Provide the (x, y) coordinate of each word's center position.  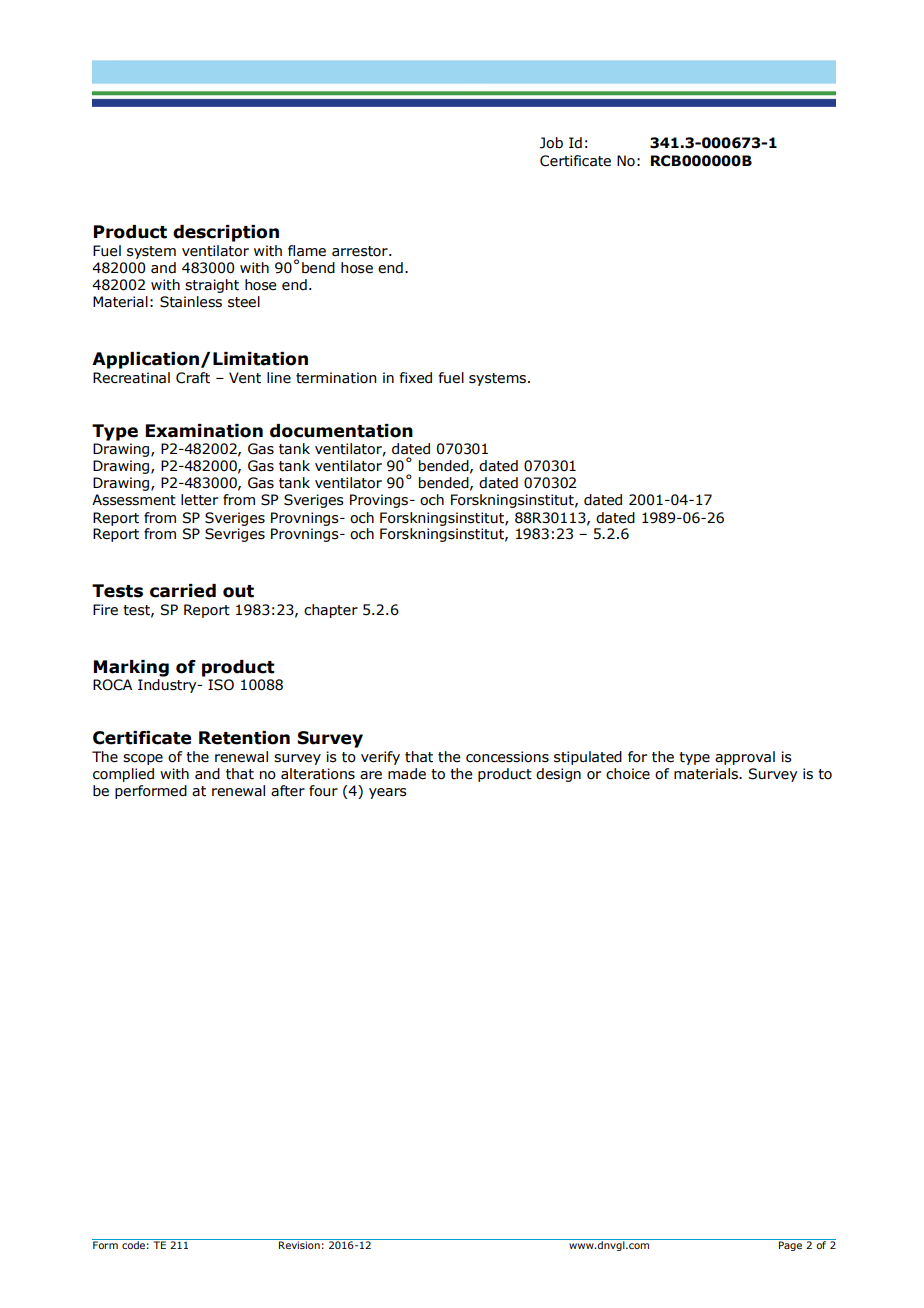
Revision (299, 1245)
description (226, 233)
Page (790, 1246)
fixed (415, 378)
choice (628, 774)
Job (551, 143)
